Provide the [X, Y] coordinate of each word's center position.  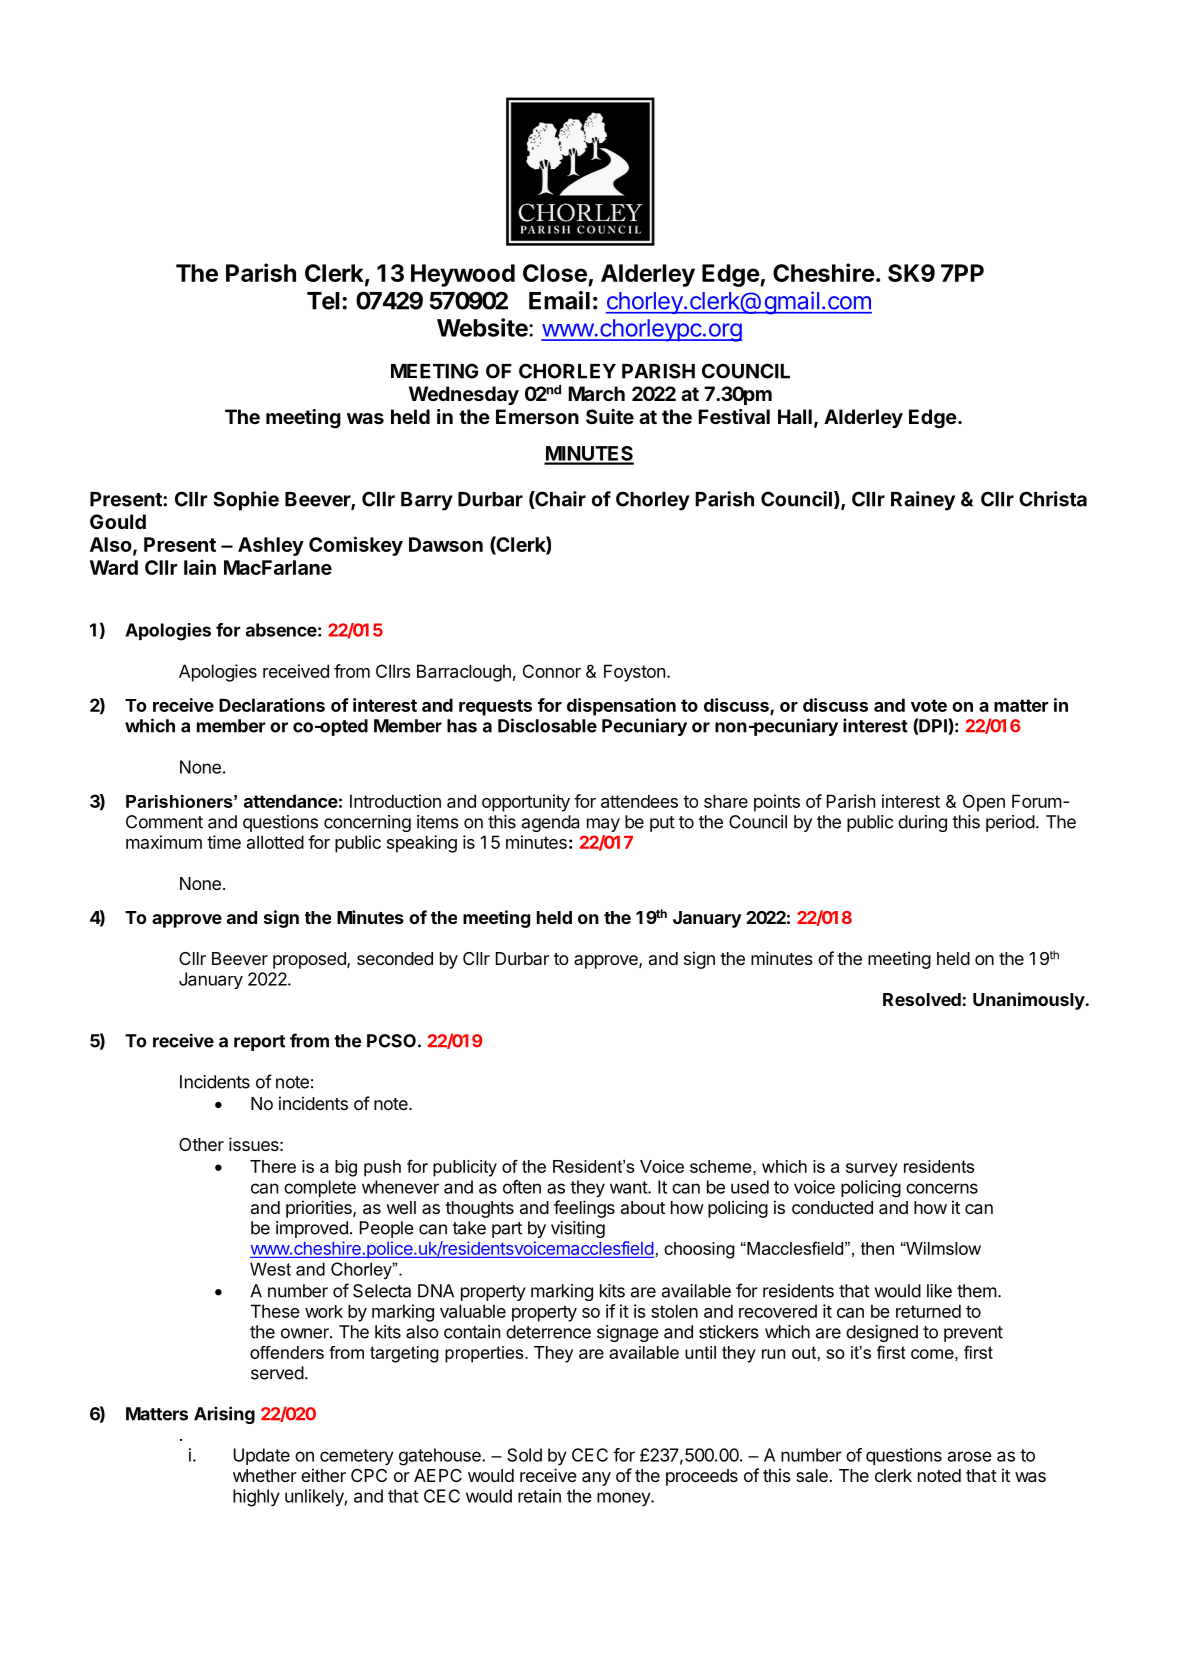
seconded [395, 958]
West [270, 1269]
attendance [291, 801]
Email [559, 300]
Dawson [446, 544]
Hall [795, 416]
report [259, 1043]
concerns [942, 1188]
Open [984, 803]
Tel [323, 301]
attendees [639, 801]
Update [262, 1456]
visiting [578, 1229]
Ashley [271, 546]
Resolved [922, 999]
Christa [1053, 499]
